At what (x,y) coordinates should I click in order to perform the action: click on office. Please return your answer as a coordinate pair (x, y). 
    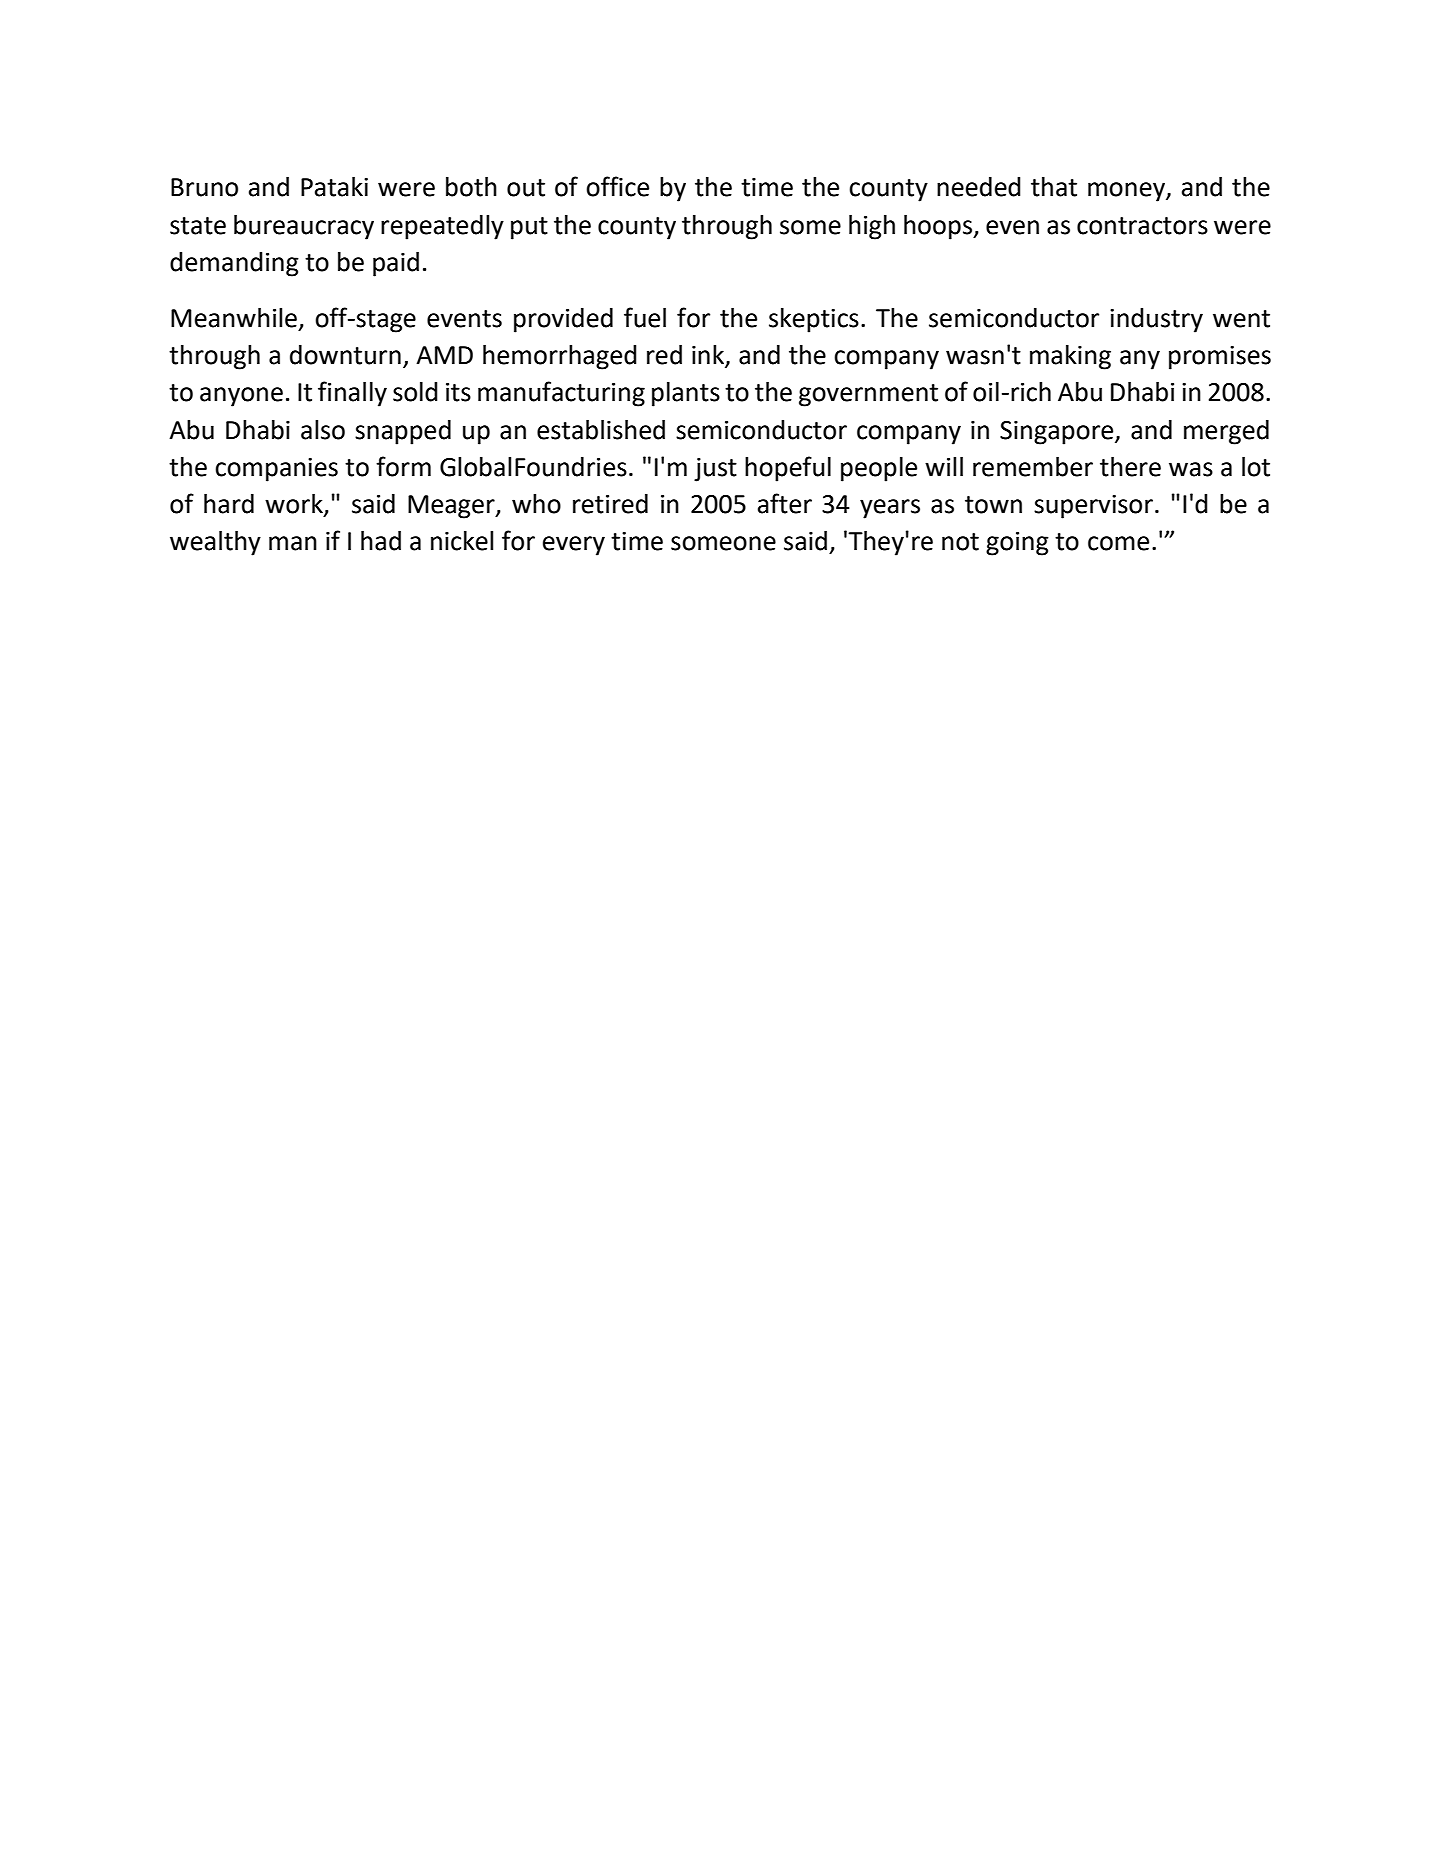
    Looking at the image, I should click on (617, 186).
